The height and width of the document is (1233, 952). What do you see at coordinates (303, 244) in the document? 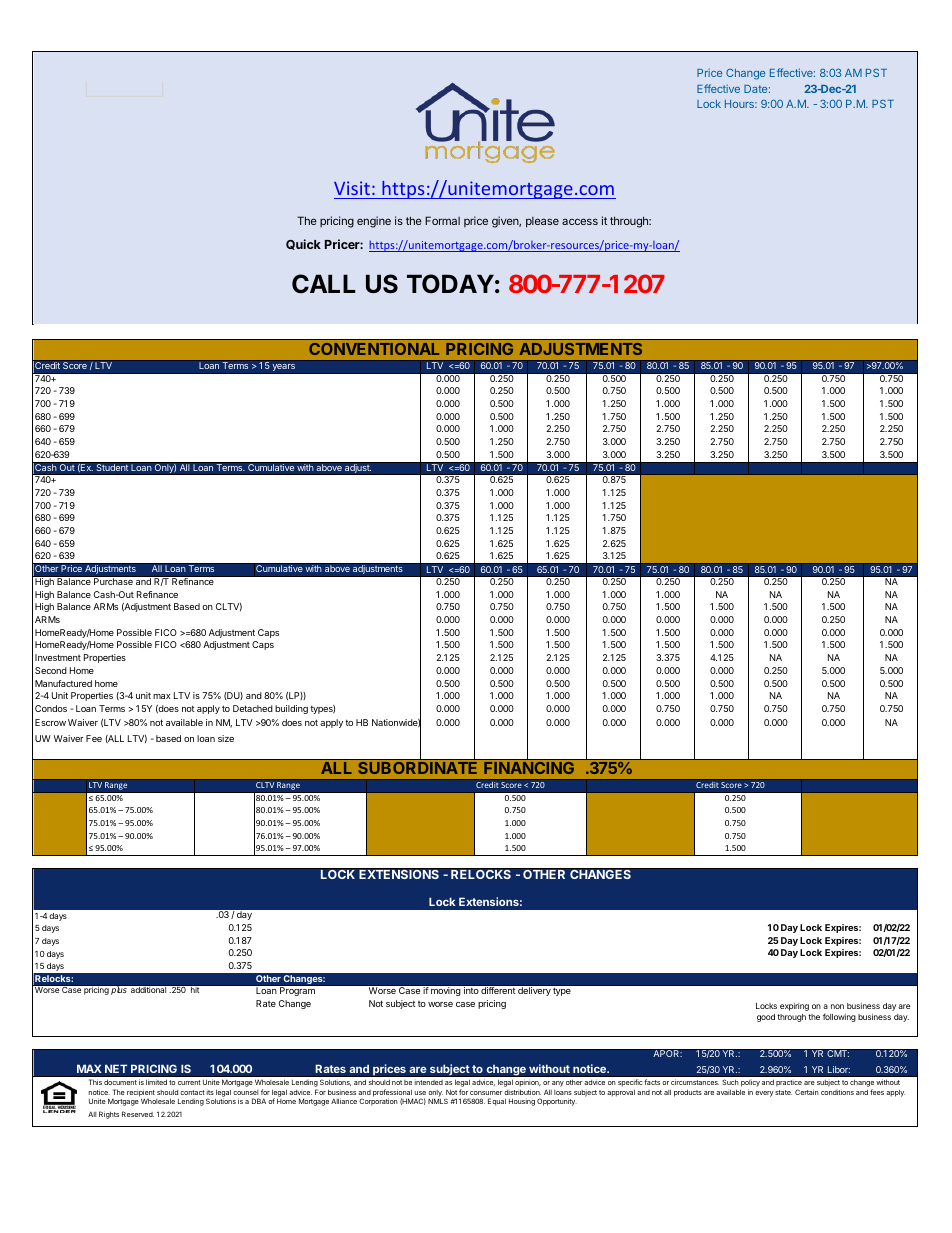
I see `Quick` at bounding box center [303, 244].
